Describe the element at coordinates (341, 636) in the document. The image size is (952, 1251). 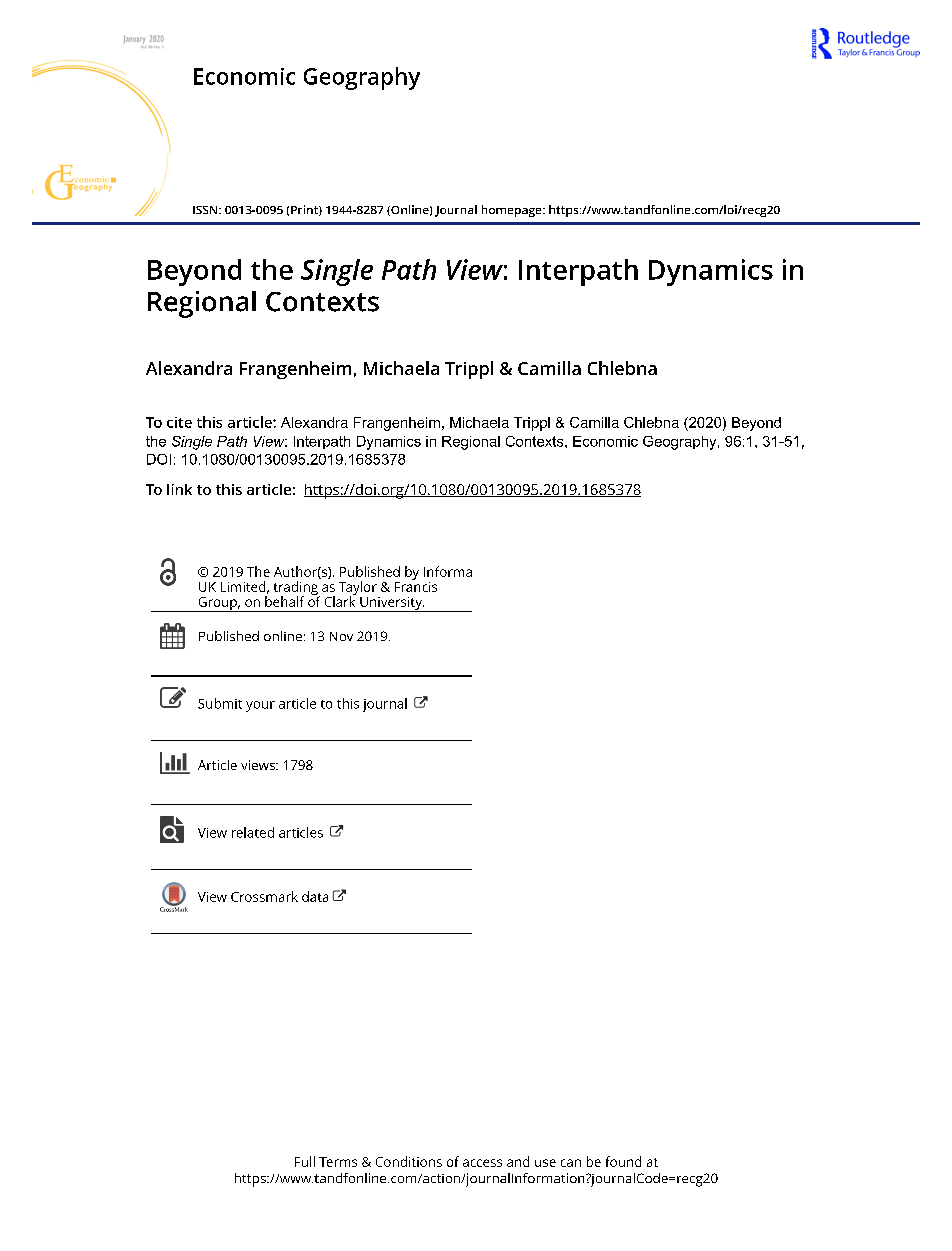
I see `Nov` at that location.
